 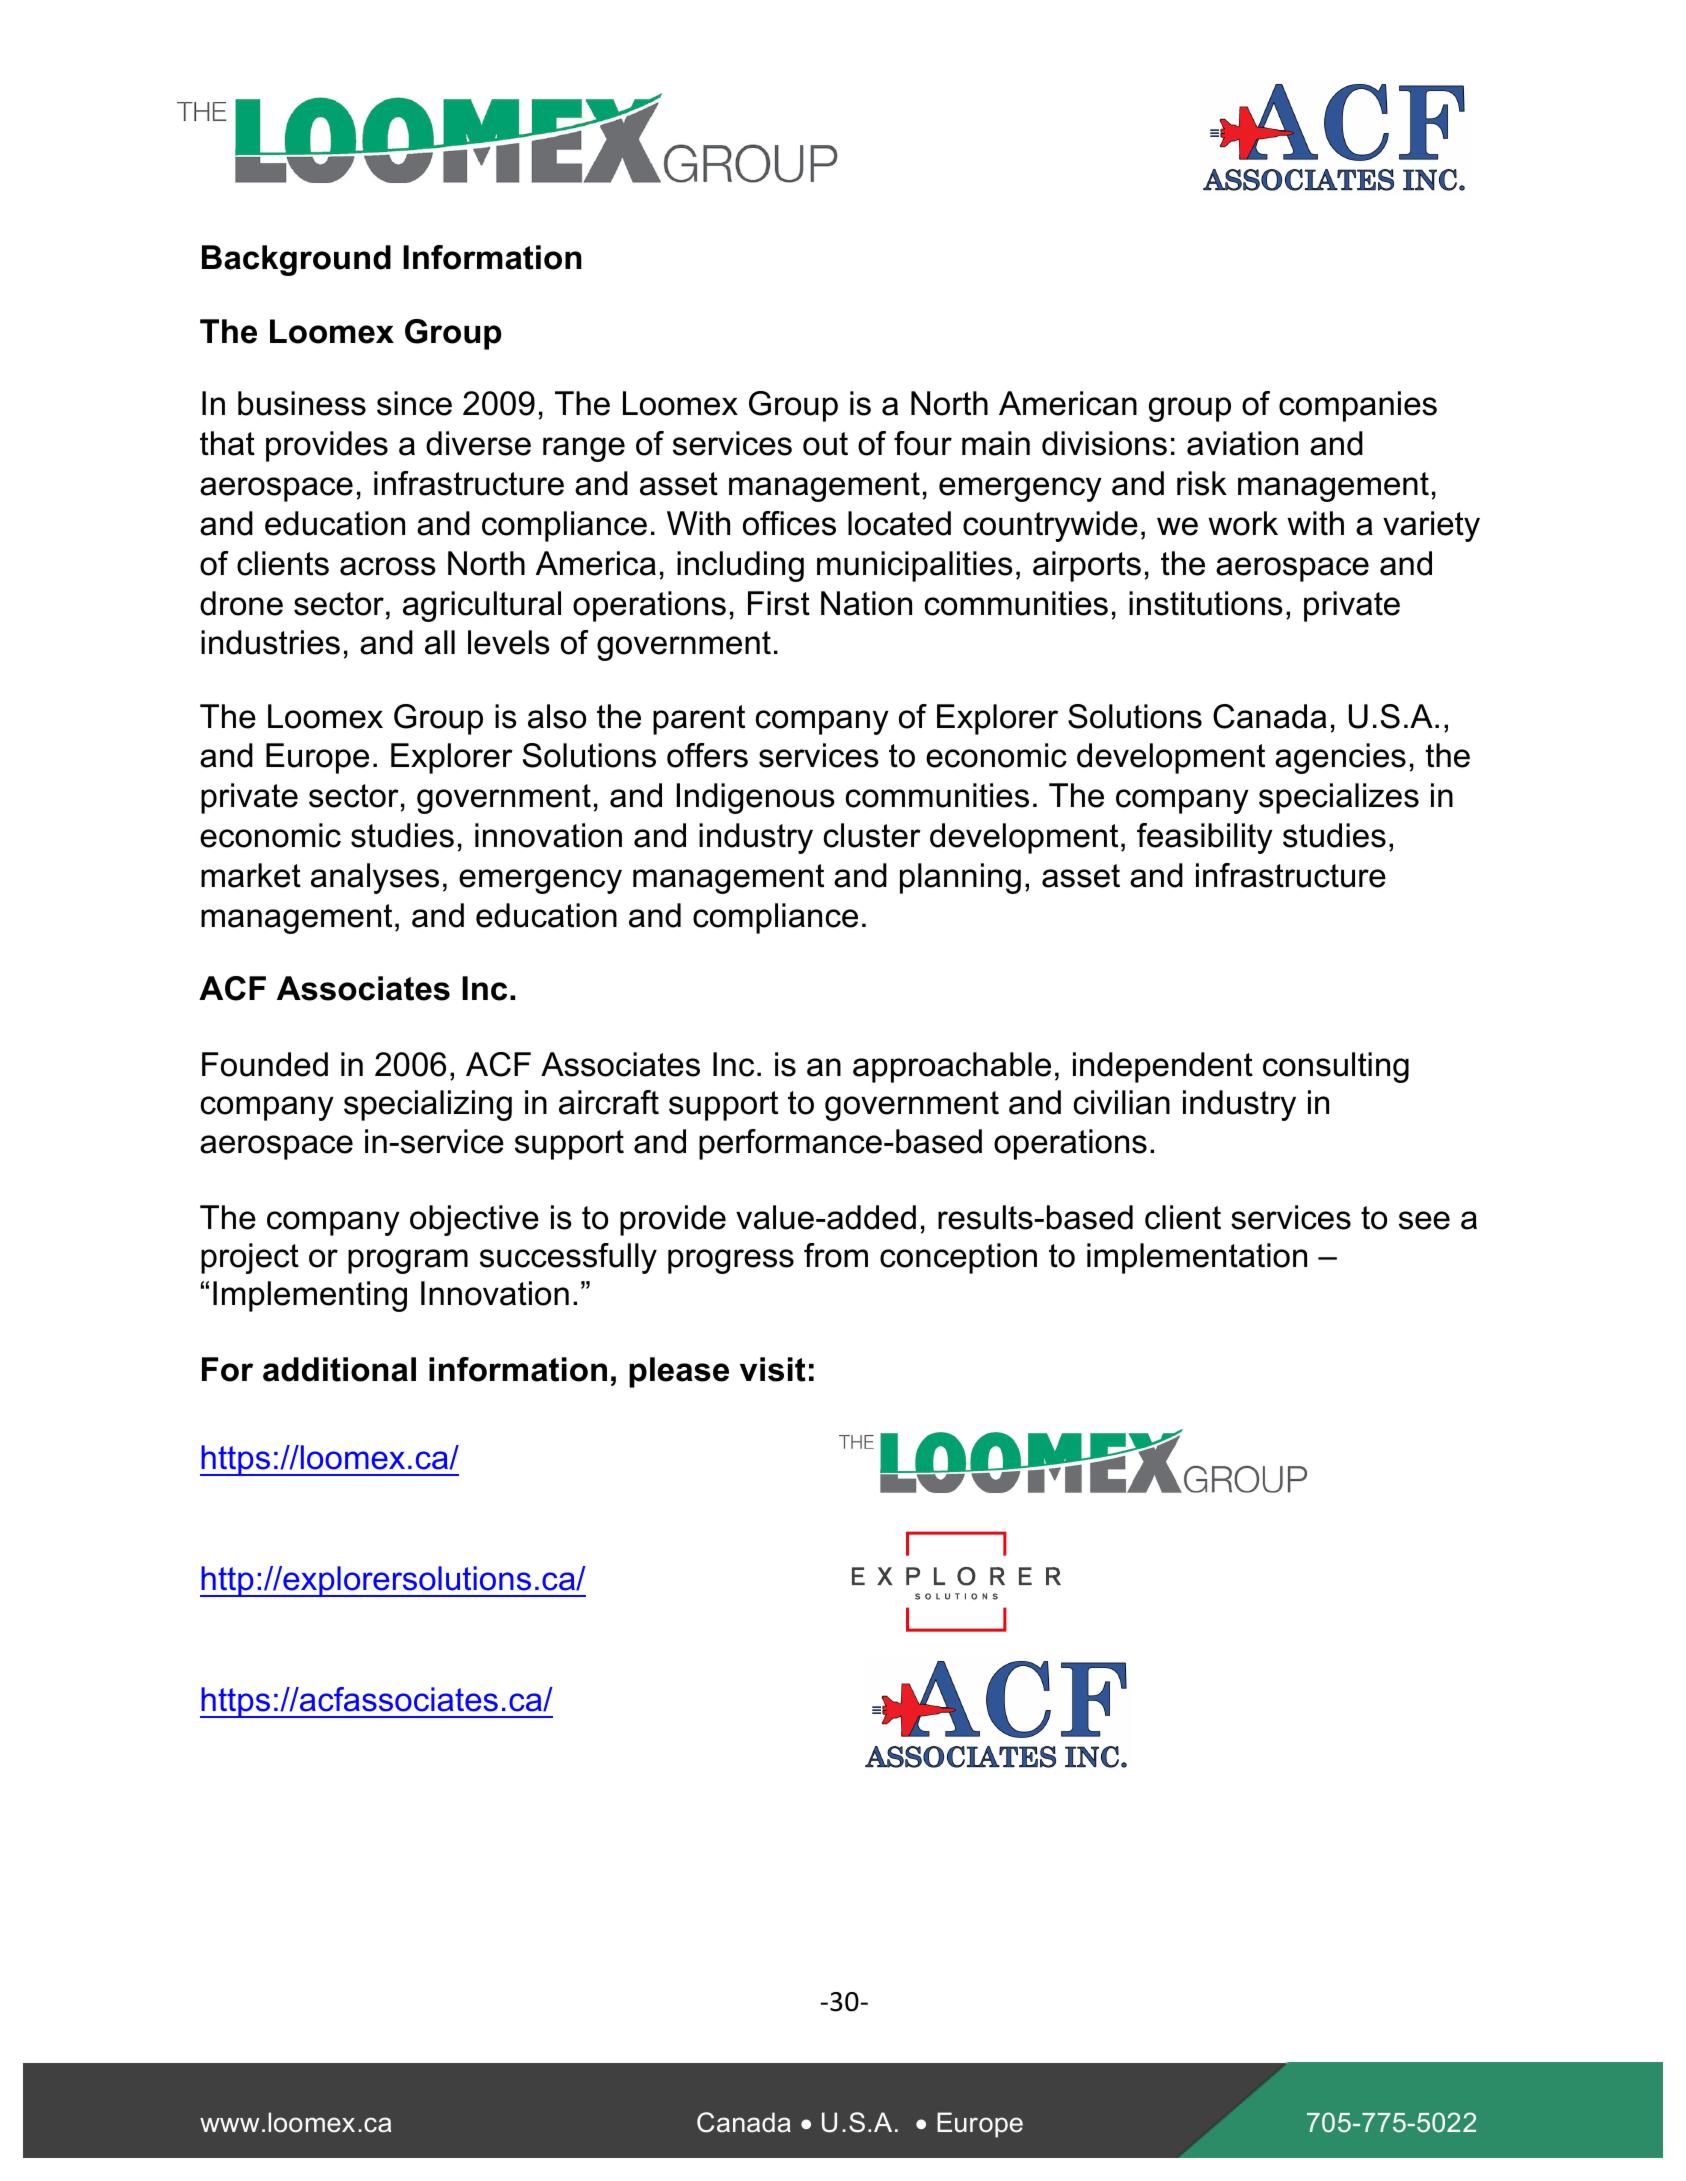 I want to click on consulting, so click(x=1336, y=1067).
